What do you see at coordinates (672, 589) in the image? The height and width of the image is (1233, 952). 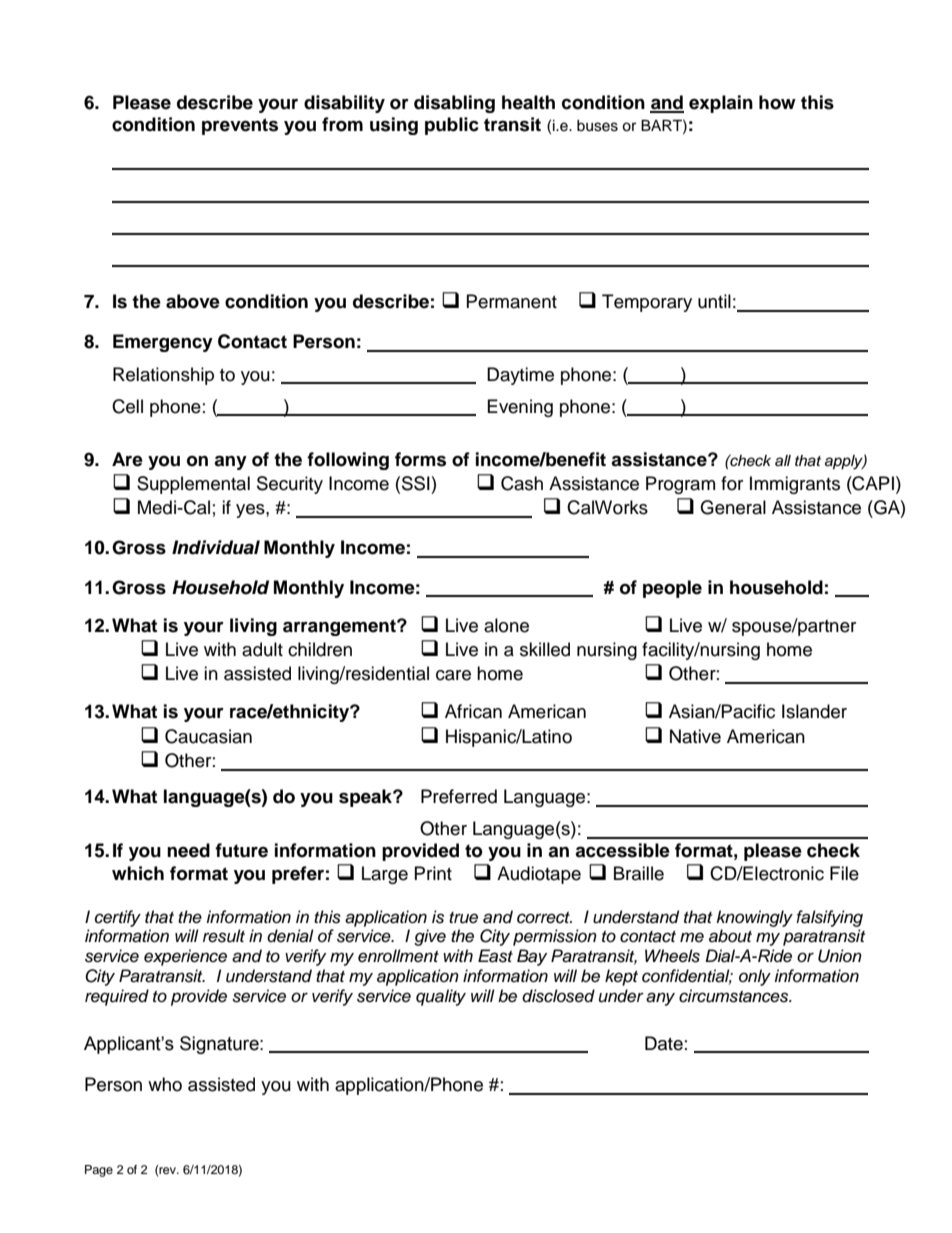 I see `people` at bounding box center [672, 589].
